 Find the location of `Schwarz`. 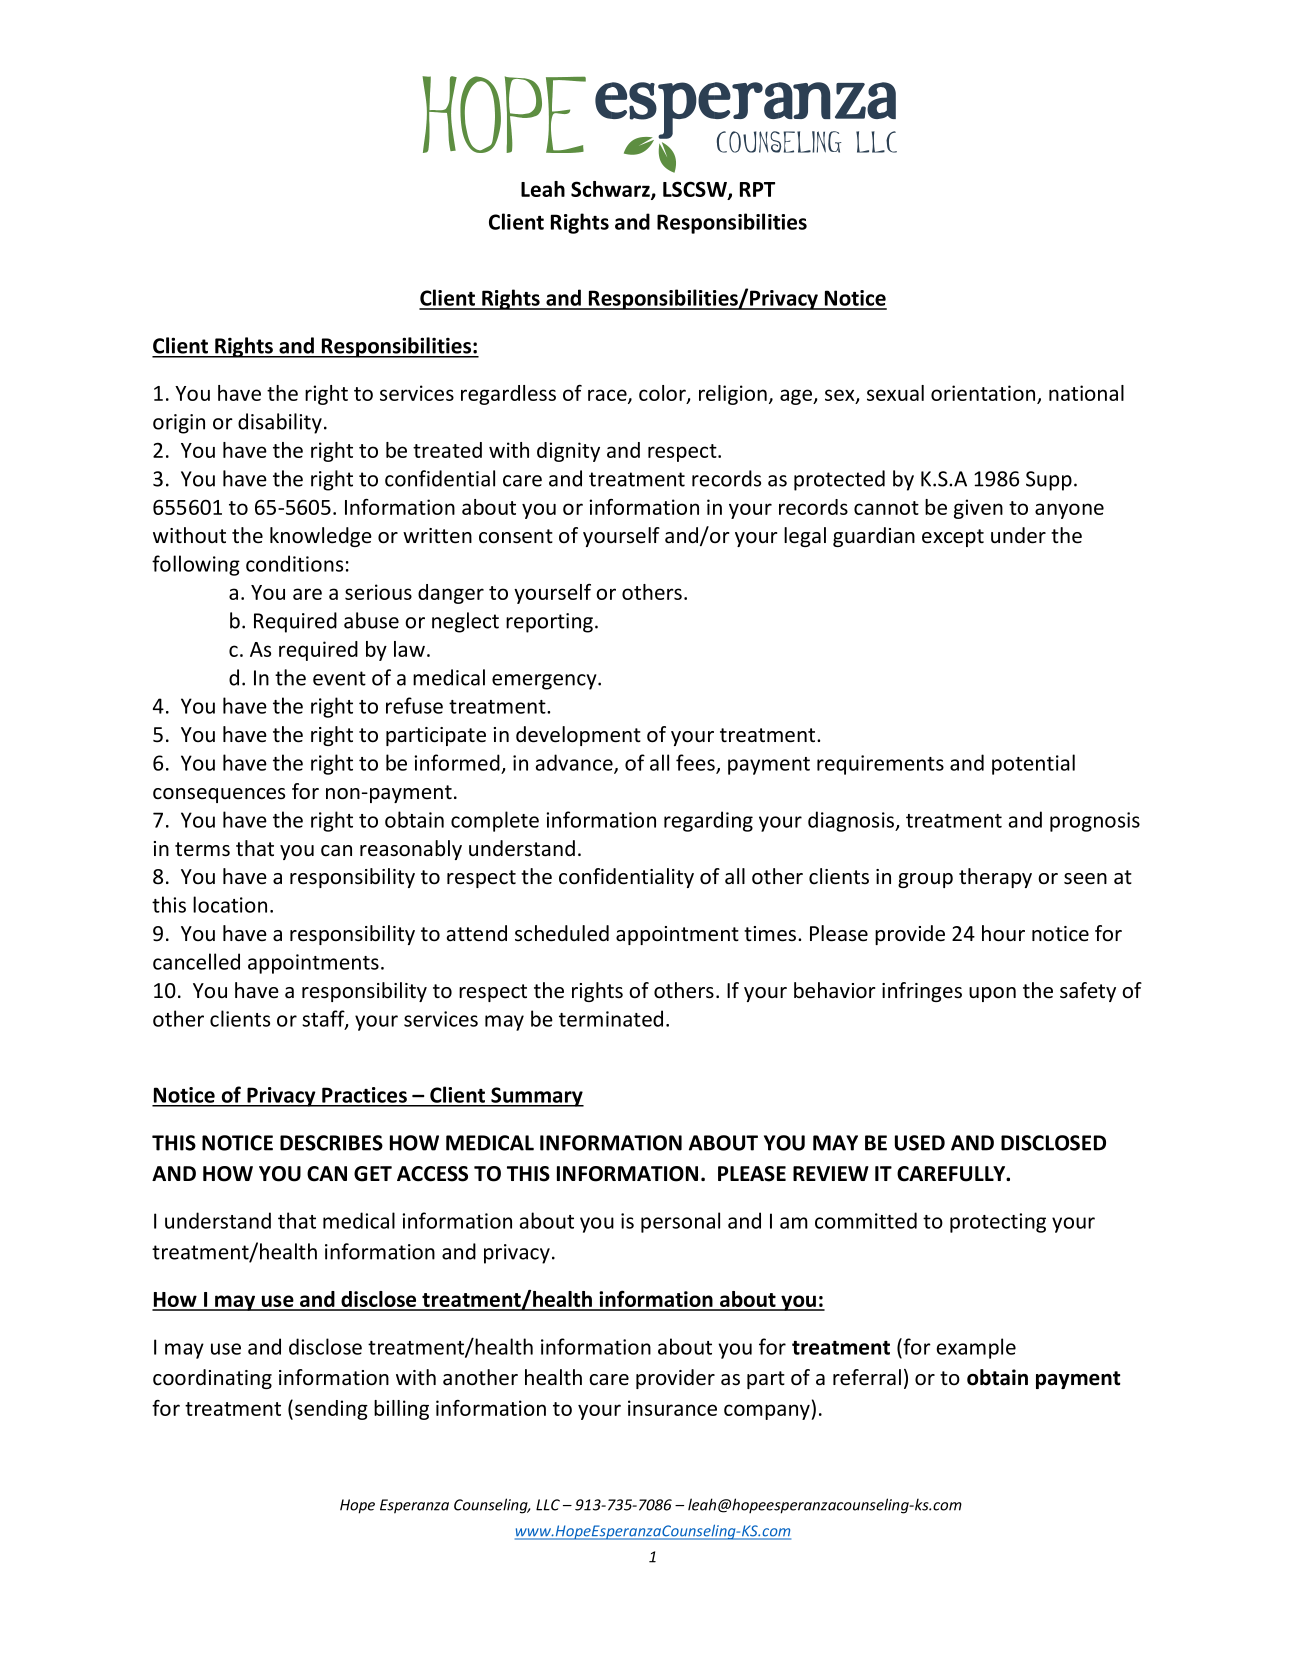

Schwarz is located at coordinates (611, 190).
